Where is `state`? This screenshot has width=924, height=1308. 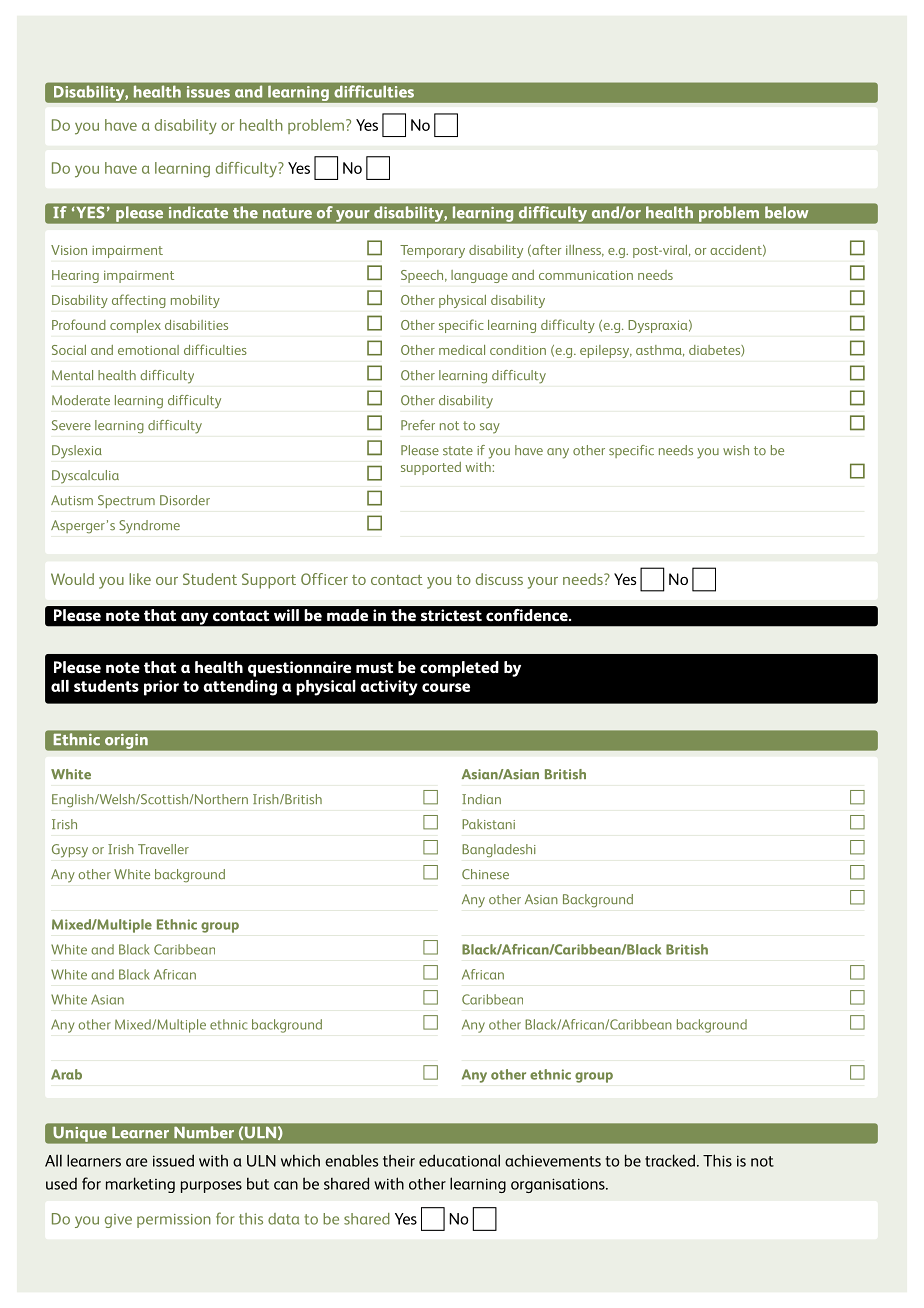
state is located at coordinates (458, 450).
